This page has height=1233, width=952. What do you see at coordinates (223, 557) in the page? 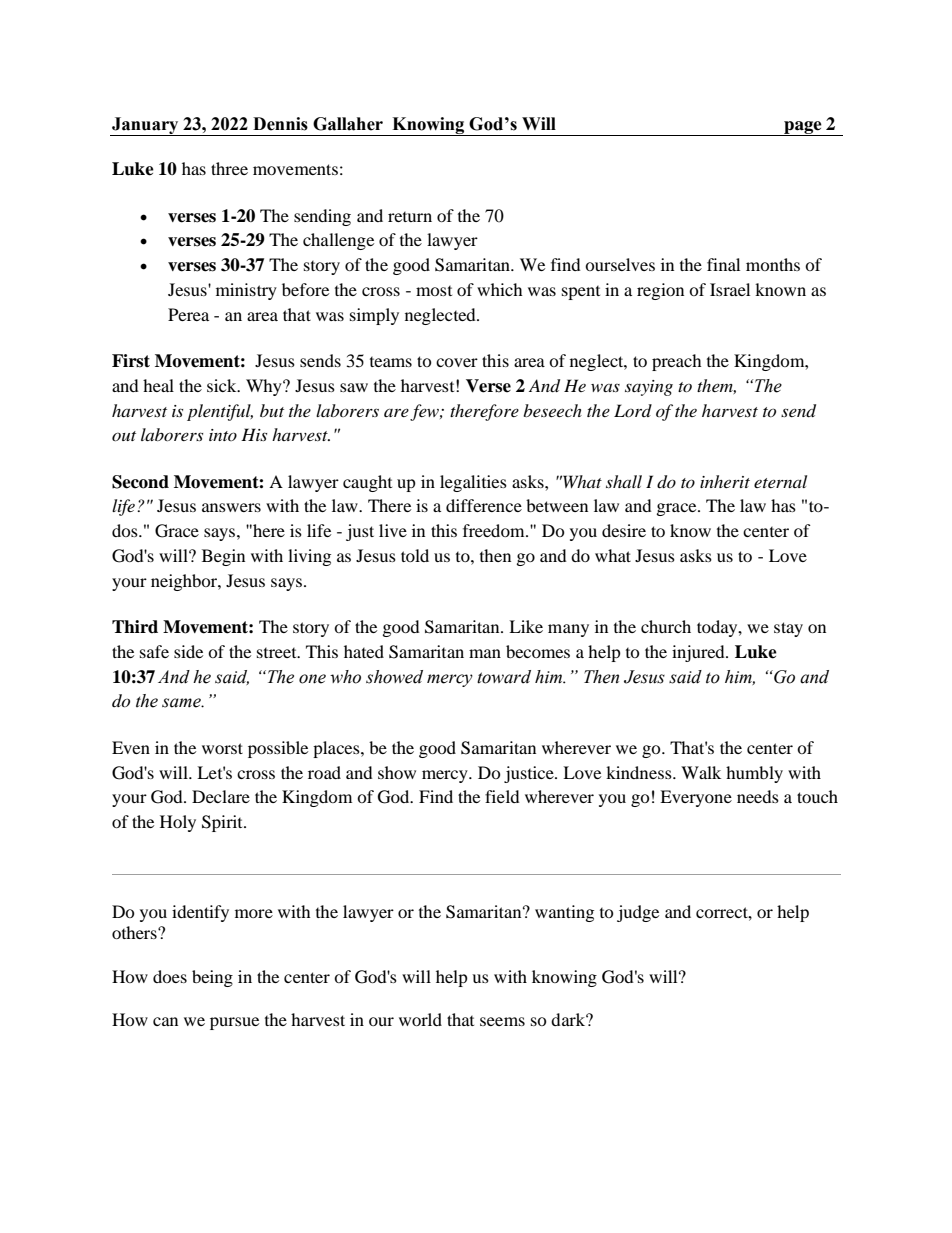
I see `Begin` at bounding box center [223, 557].
